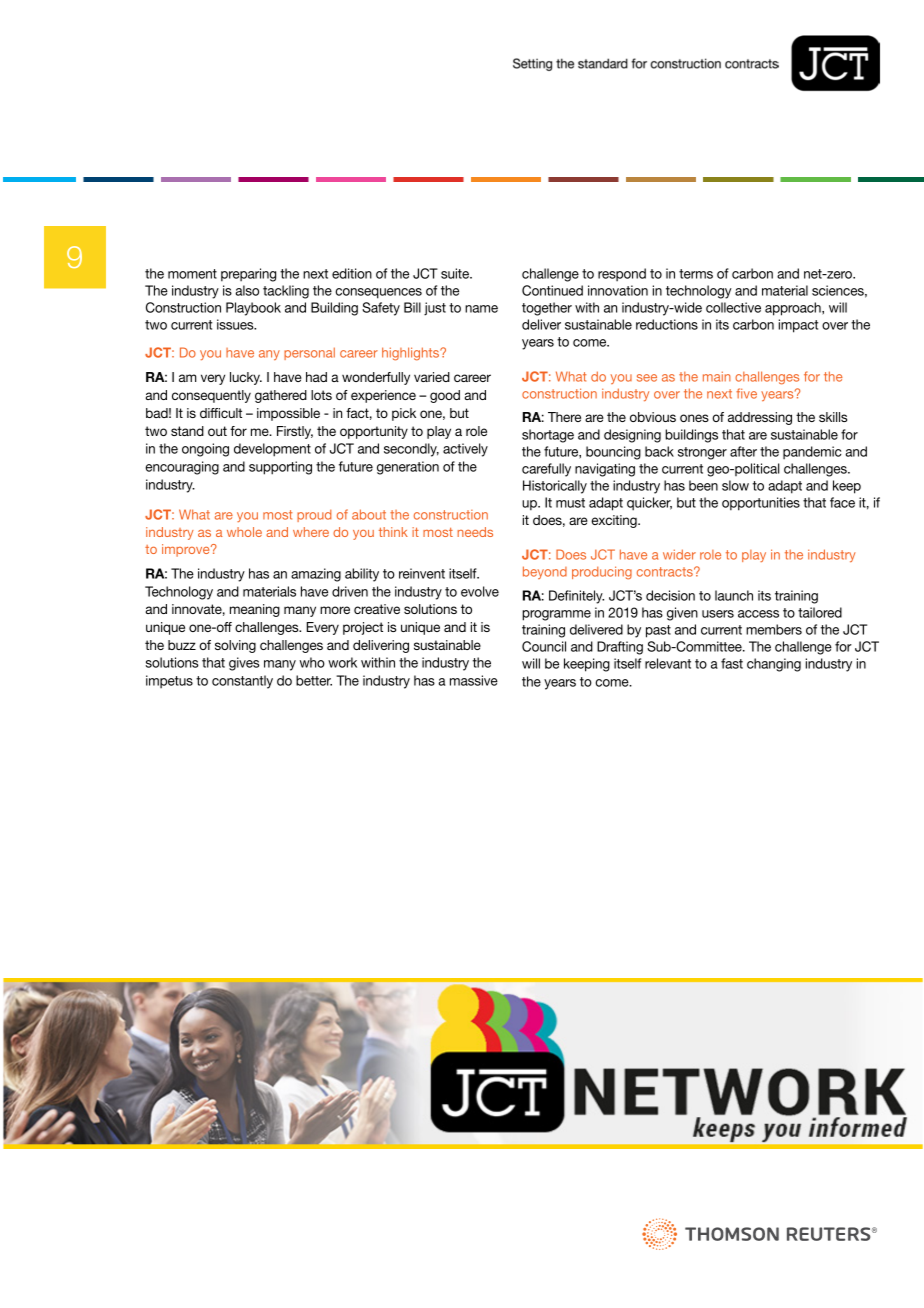 Image resolution: width=924 pixels, height=1308 pixels. I want to click on gives, so click(244, 664).
